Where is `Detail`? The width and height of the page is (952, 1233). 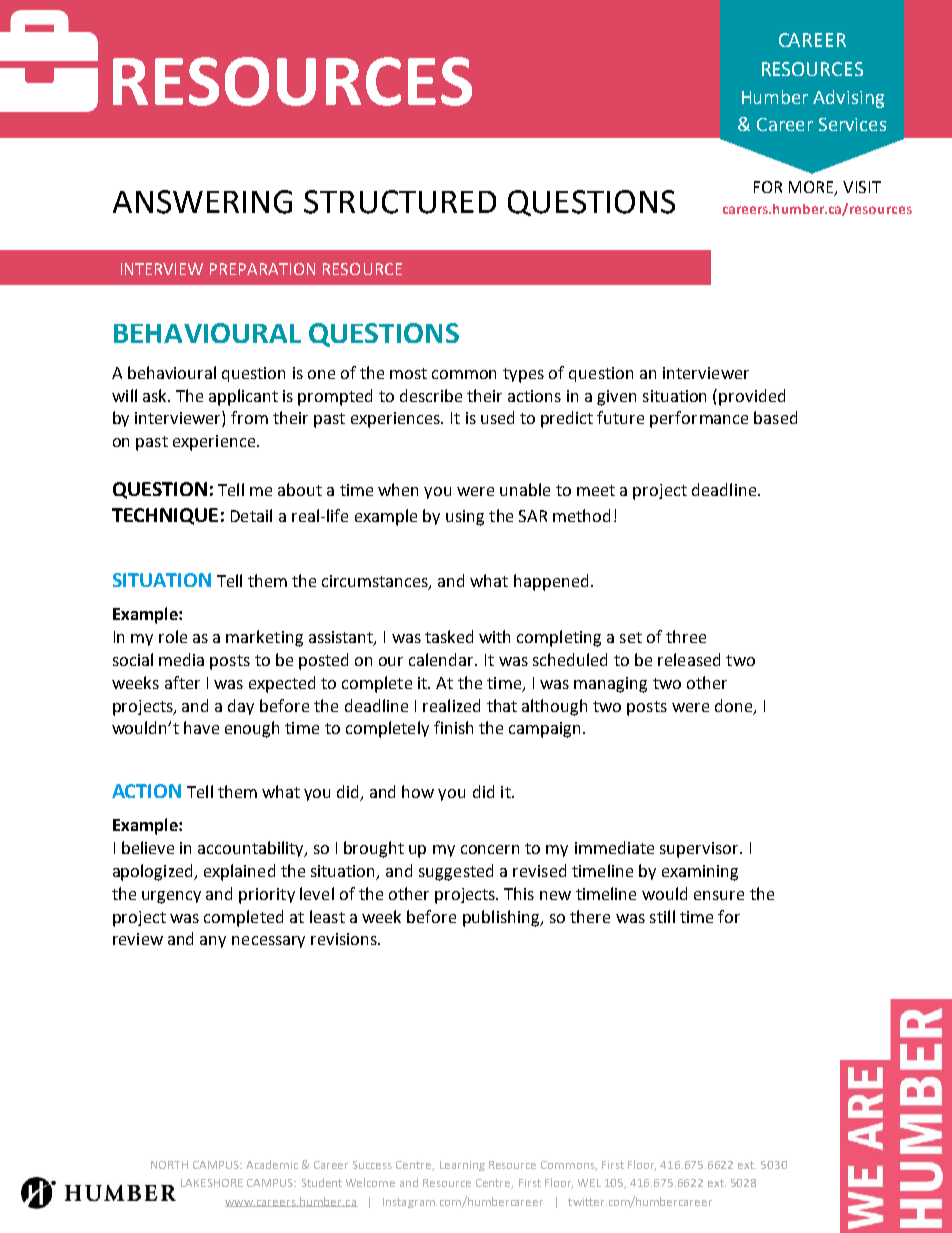
Detail is located at coordinates (251, 515).
